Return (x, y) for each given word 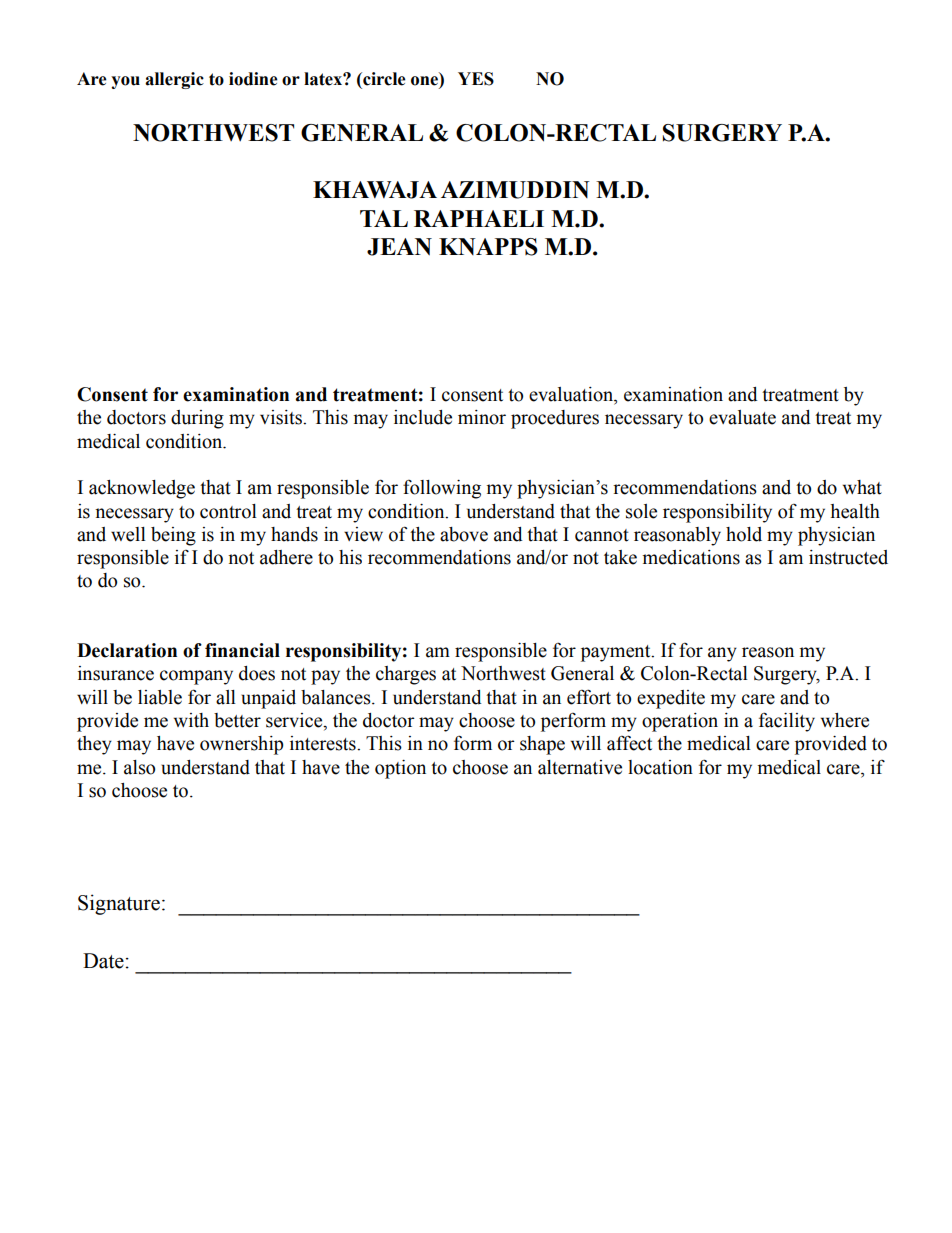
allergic (174, 80)
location (660, 767)
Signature (119, 904)
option (400, 769)
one (425, 79)
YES (476, 79)
